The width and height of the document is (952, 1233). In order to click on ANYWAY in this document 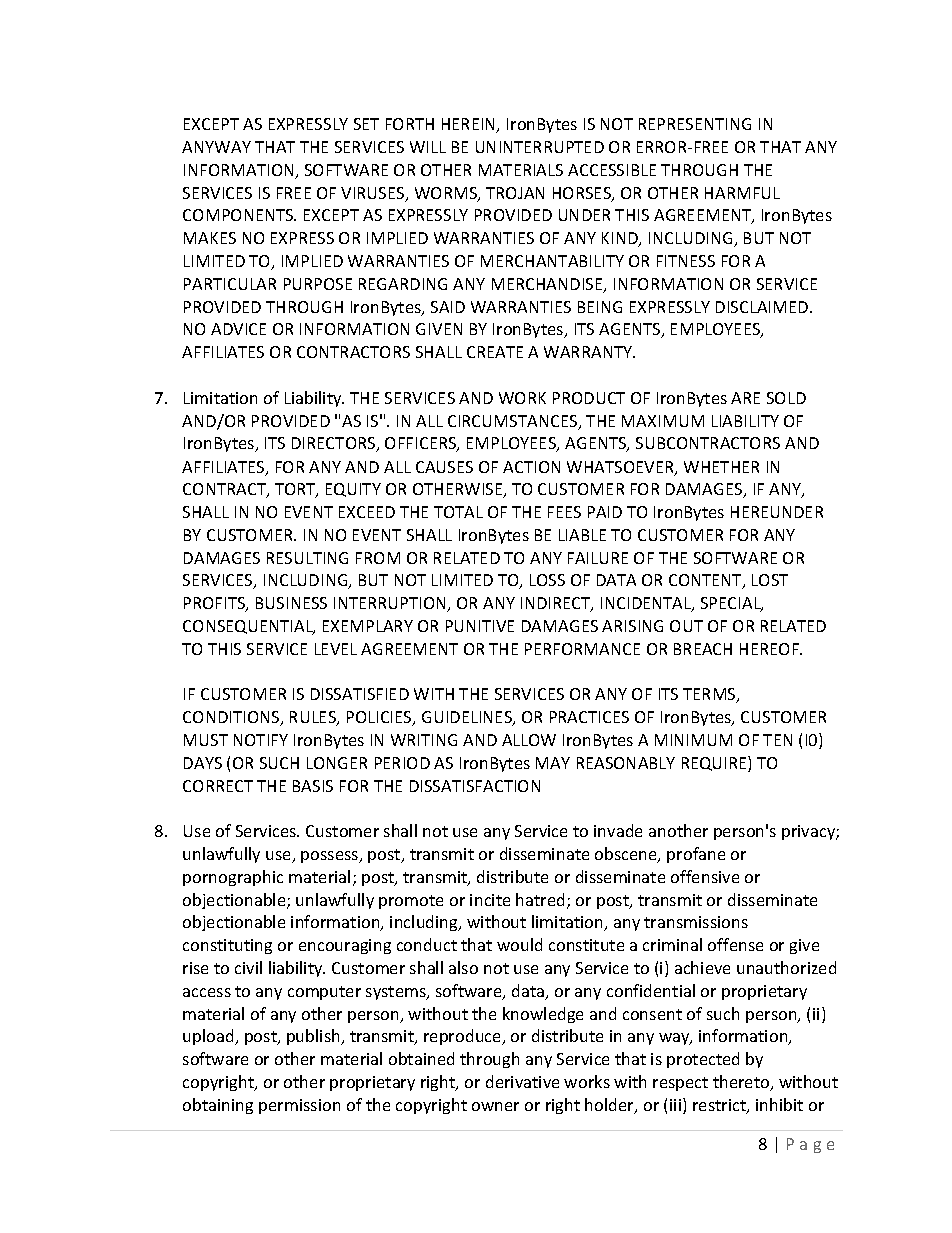, I will do `click(216, 147)`.
